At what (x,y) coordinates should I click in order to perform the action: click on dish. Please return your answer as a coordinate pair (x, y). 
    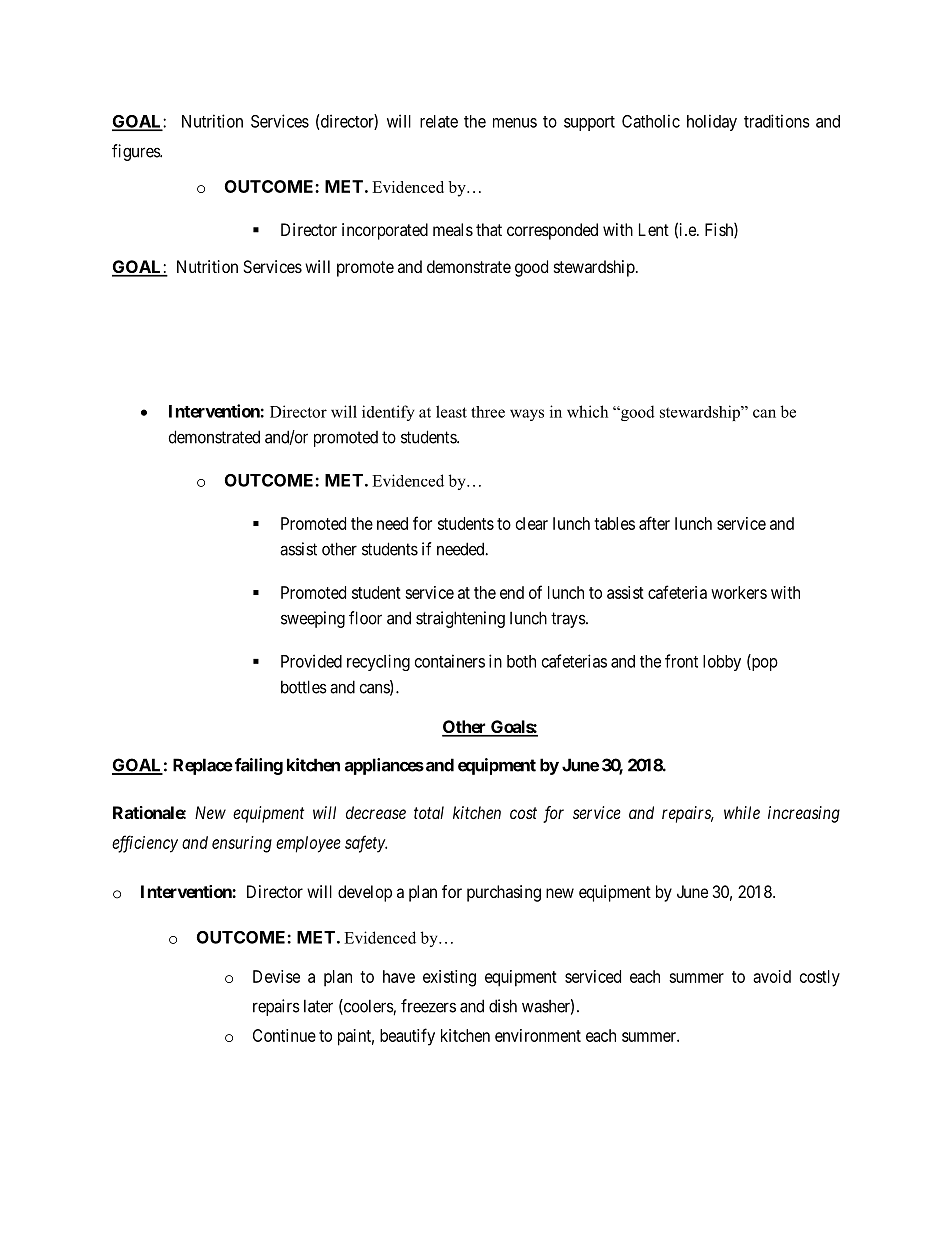
    Looking at the image, I should click on (503, 1006).
